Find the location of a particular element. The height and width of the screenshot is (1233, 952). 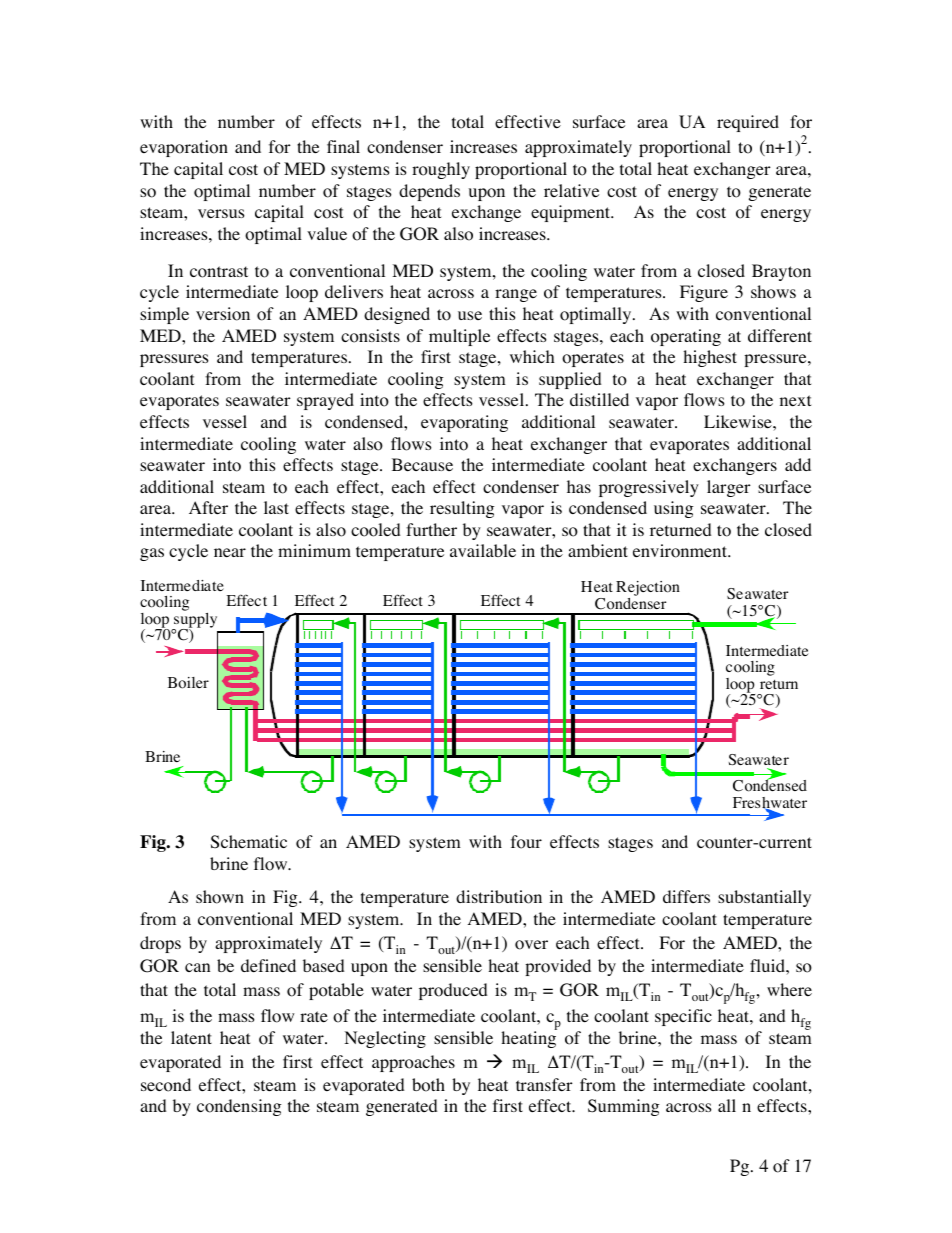

specific is located at coordinates (683, 1017).
